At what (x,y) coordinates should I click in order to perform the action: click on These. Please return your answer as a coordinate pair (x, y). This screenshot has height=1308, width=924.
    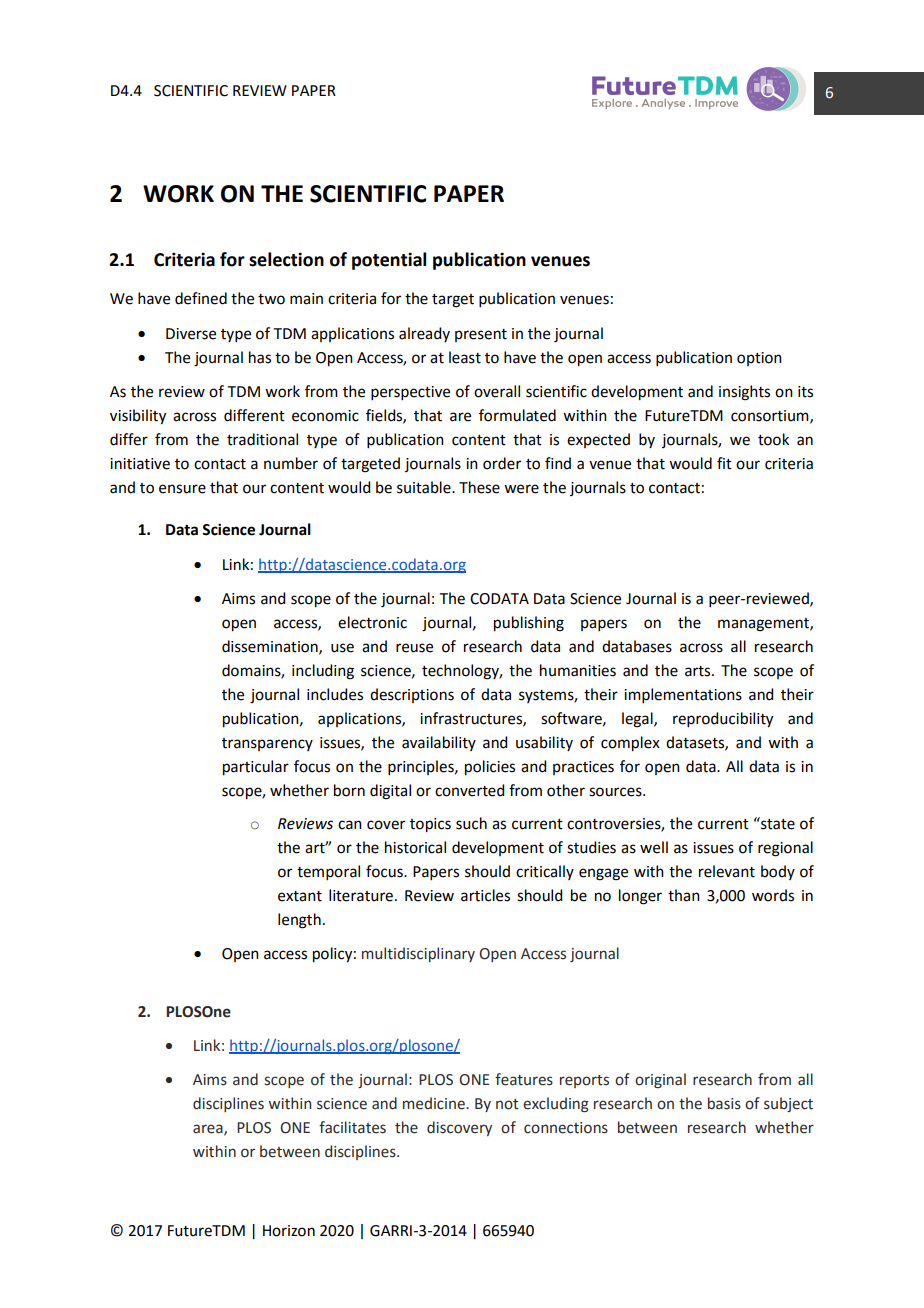
    Looking at the image, I should click on (479, 487).
